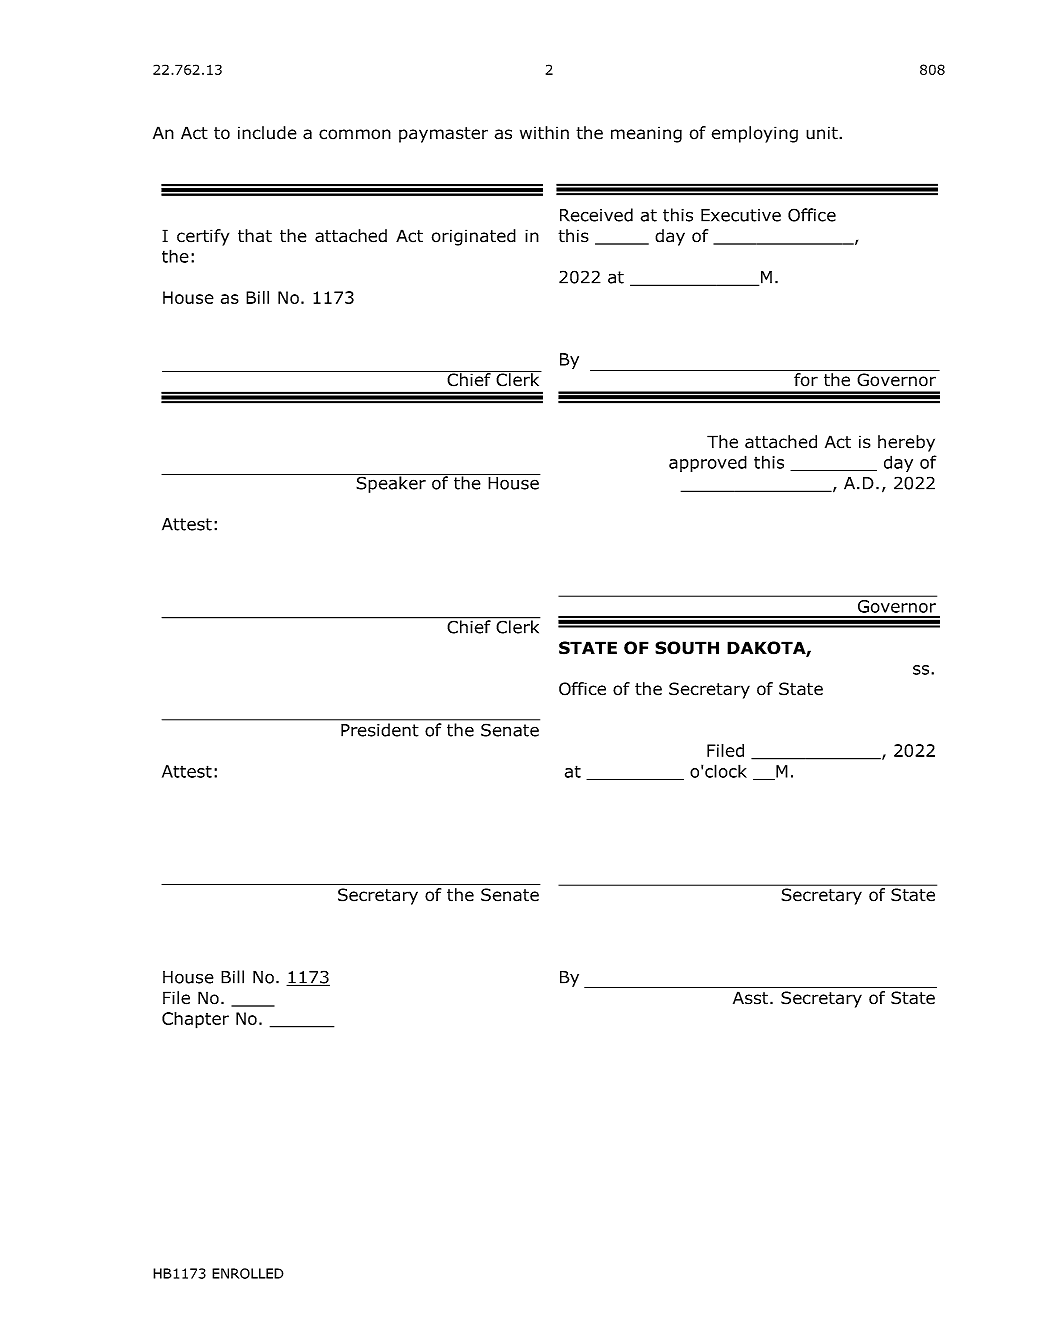 This screenshot has height=1342, width=1037. I want to click on include, so click(267, 133).
